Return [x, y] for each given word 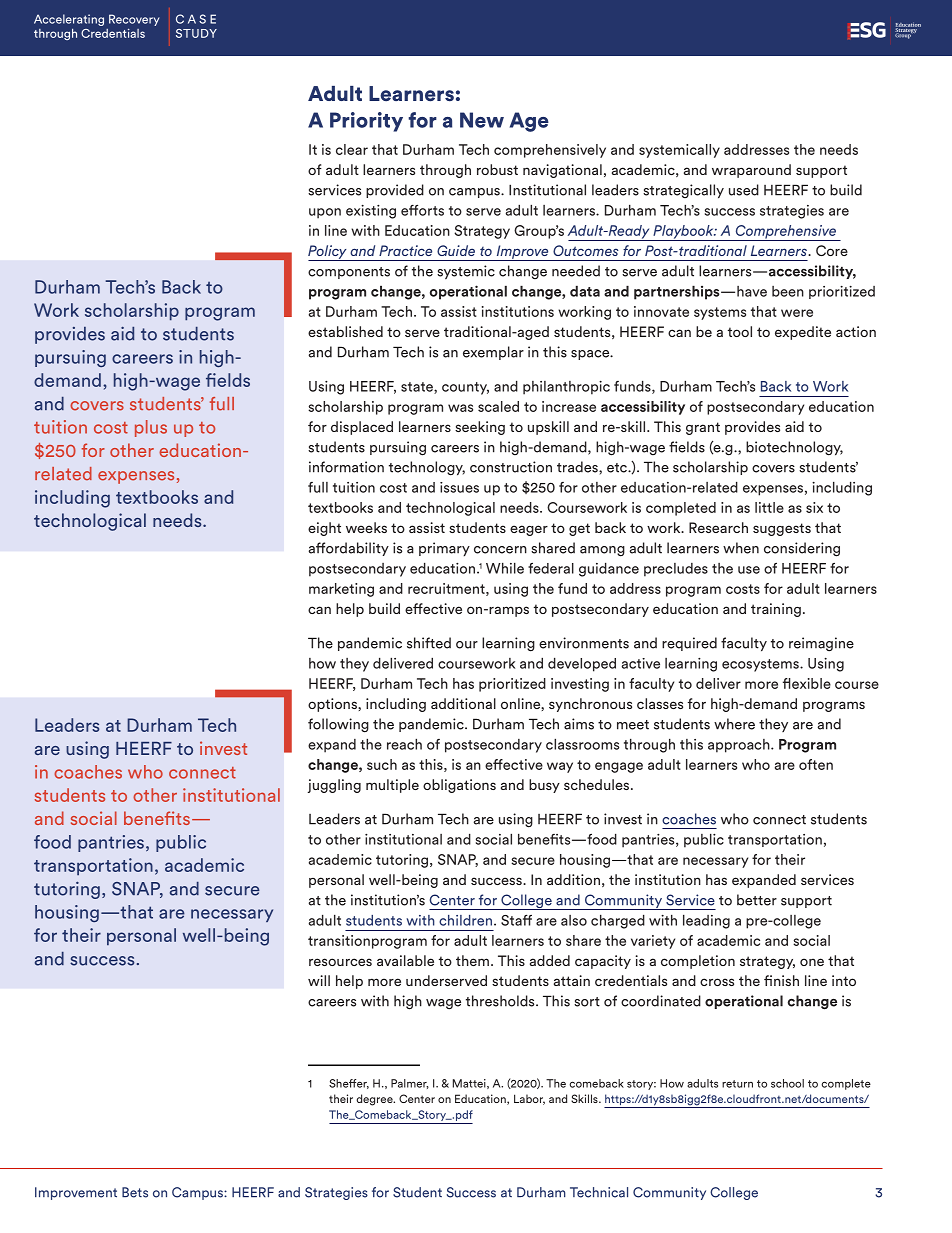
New [482, 120]
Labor [529, 1099]
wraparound [751, 171]
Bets [135, 1192]
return [737, 1084]
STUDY [196, 33]
